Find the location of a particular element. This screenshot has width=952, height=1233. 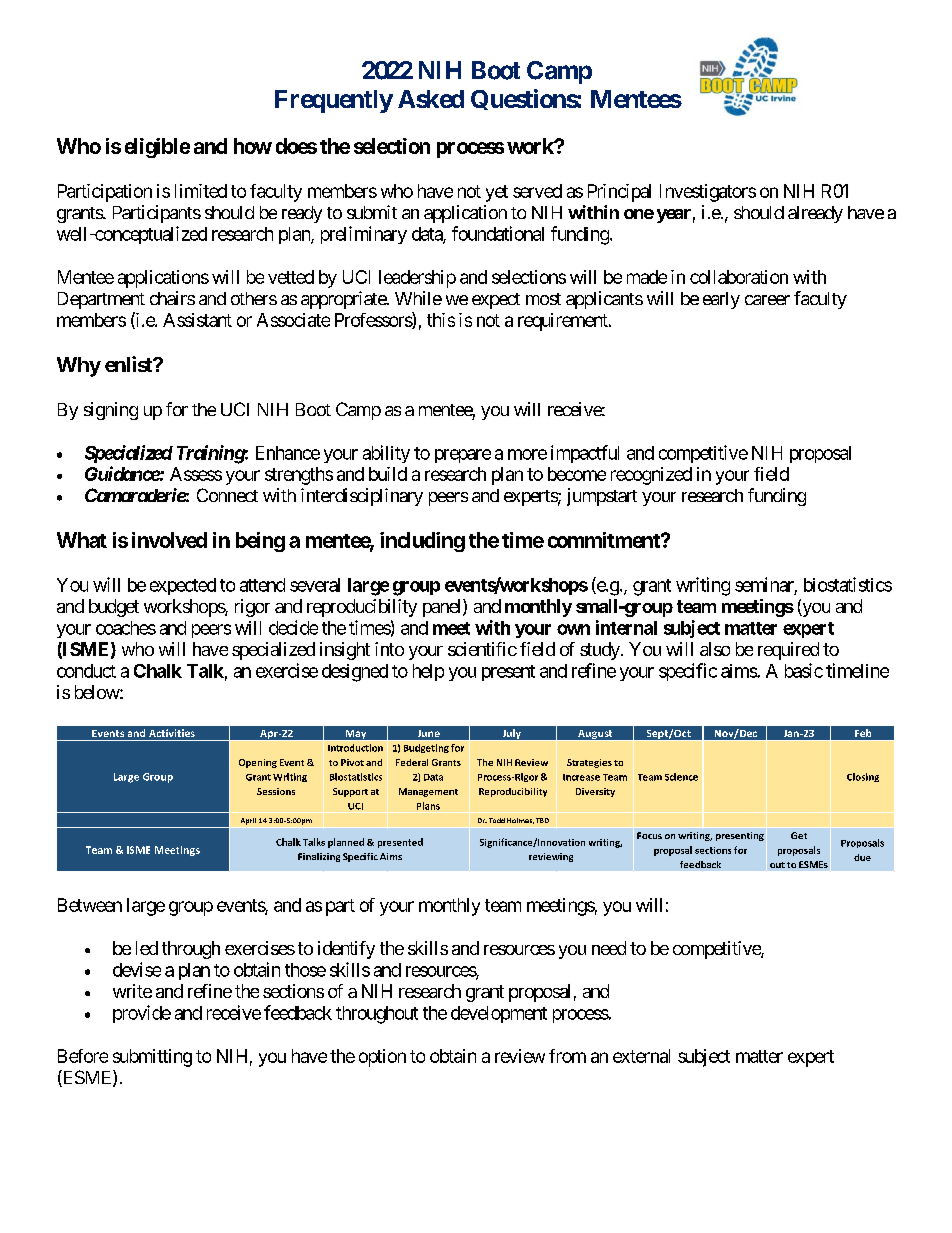

provide is located at coordinates (142, 1014).
